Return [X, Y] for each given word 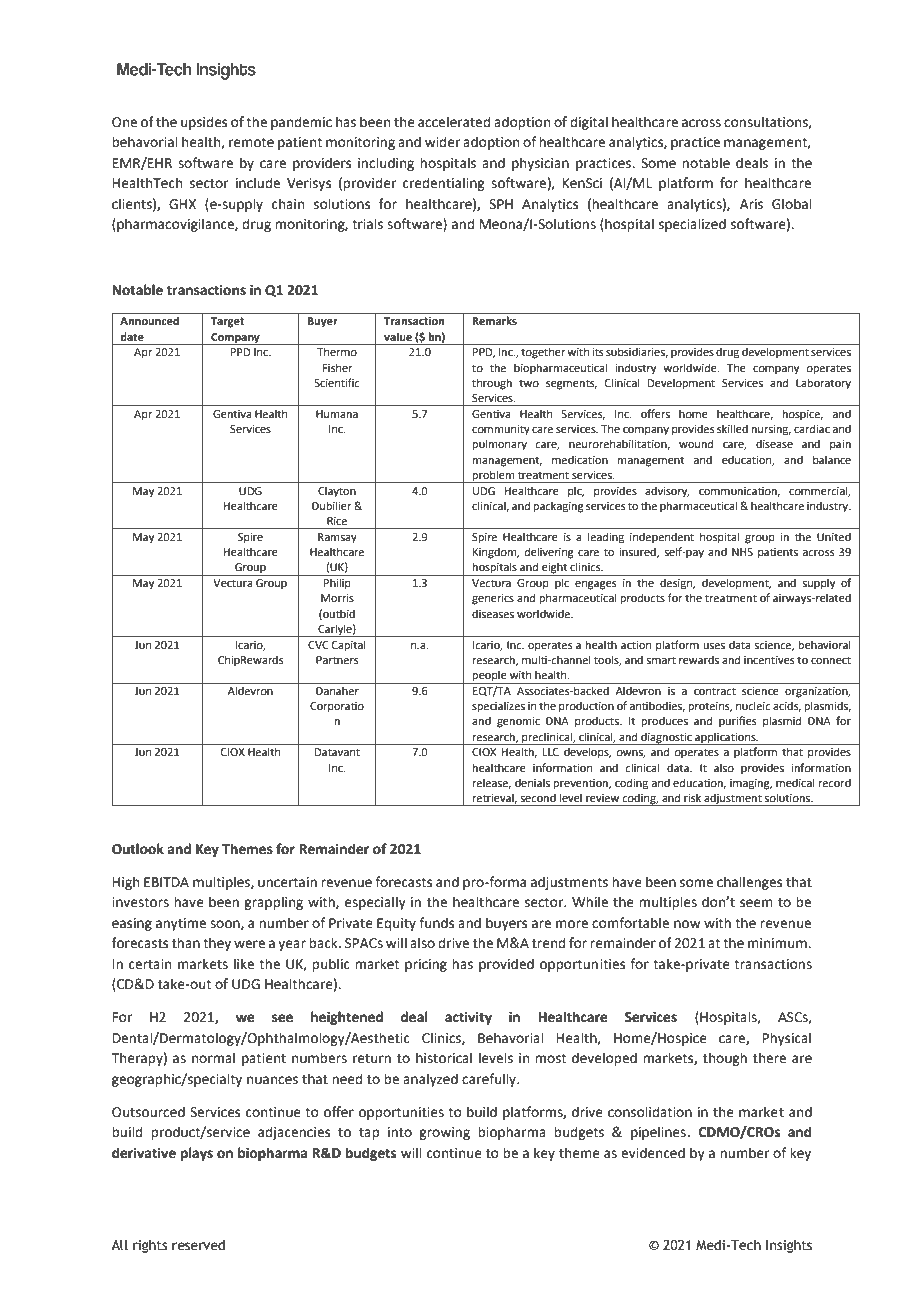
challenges [749, 883]
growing [444, 1133]
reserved [198, 1245]
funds [436, 923]
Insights [789, 1246]
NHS [742, 552]
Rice [337, 521]
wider [442, 142]
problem [494, 476]
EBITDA [166, 882]
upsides [204, 123]
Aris [751, 204]
